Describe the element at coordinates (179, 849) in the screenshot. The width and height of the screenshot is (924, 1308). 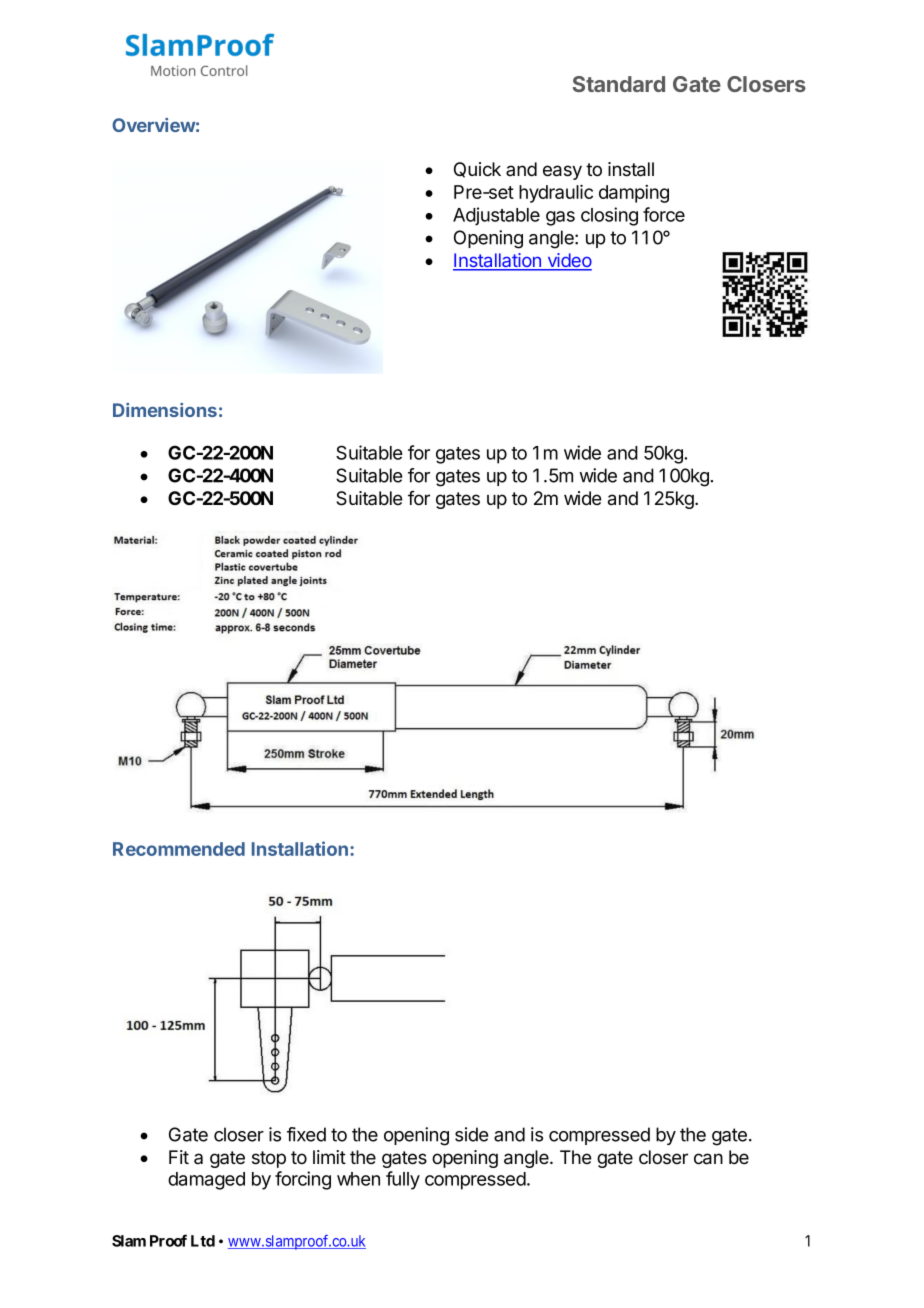
I see `Recommended` at that location.
